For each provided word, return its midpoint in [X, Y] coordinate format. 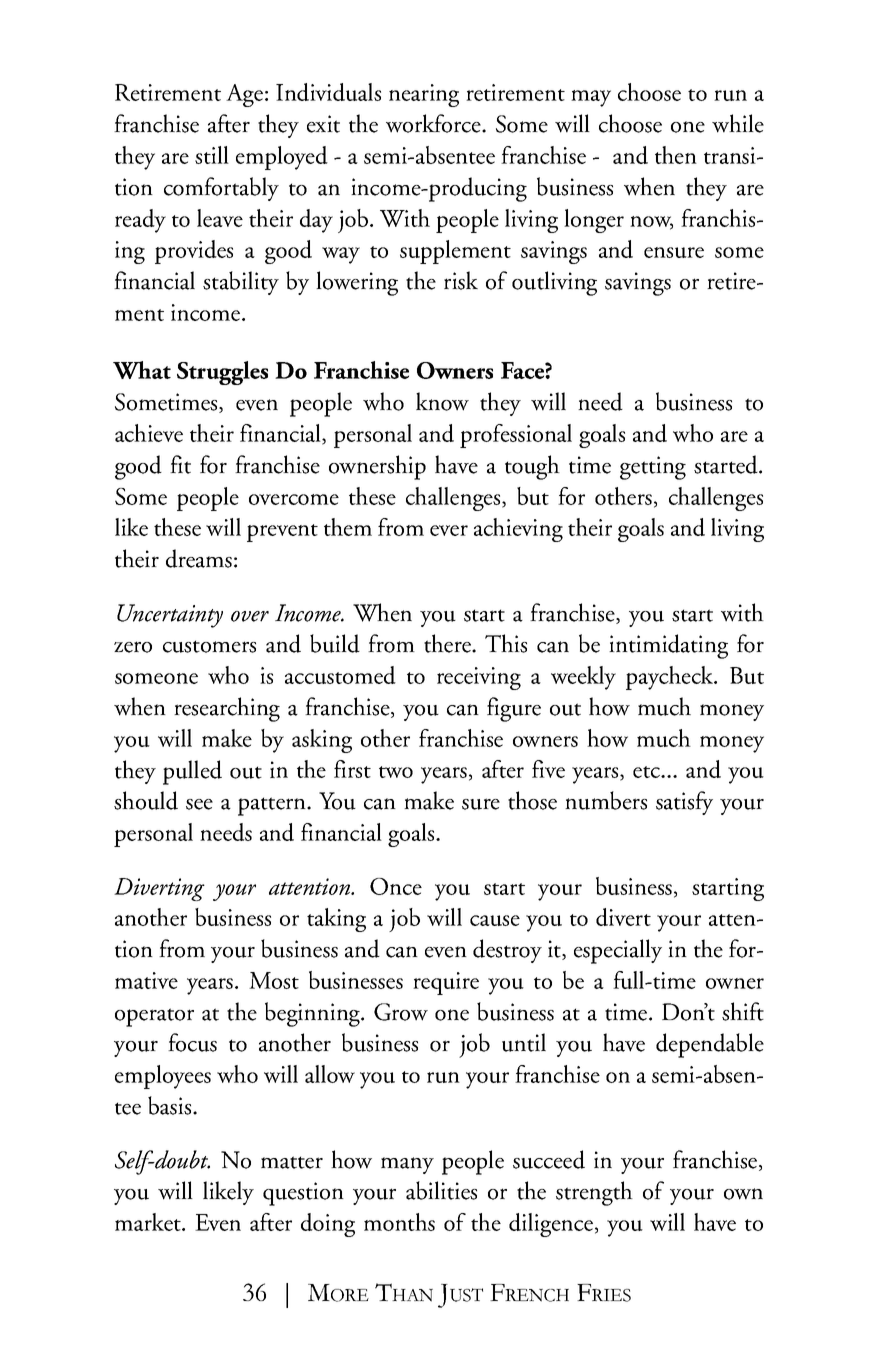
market [149, 1222]
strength [594, 1193]
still [212, 155]
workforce [434, 123]
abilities [441, 1190]
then [676, 155]
